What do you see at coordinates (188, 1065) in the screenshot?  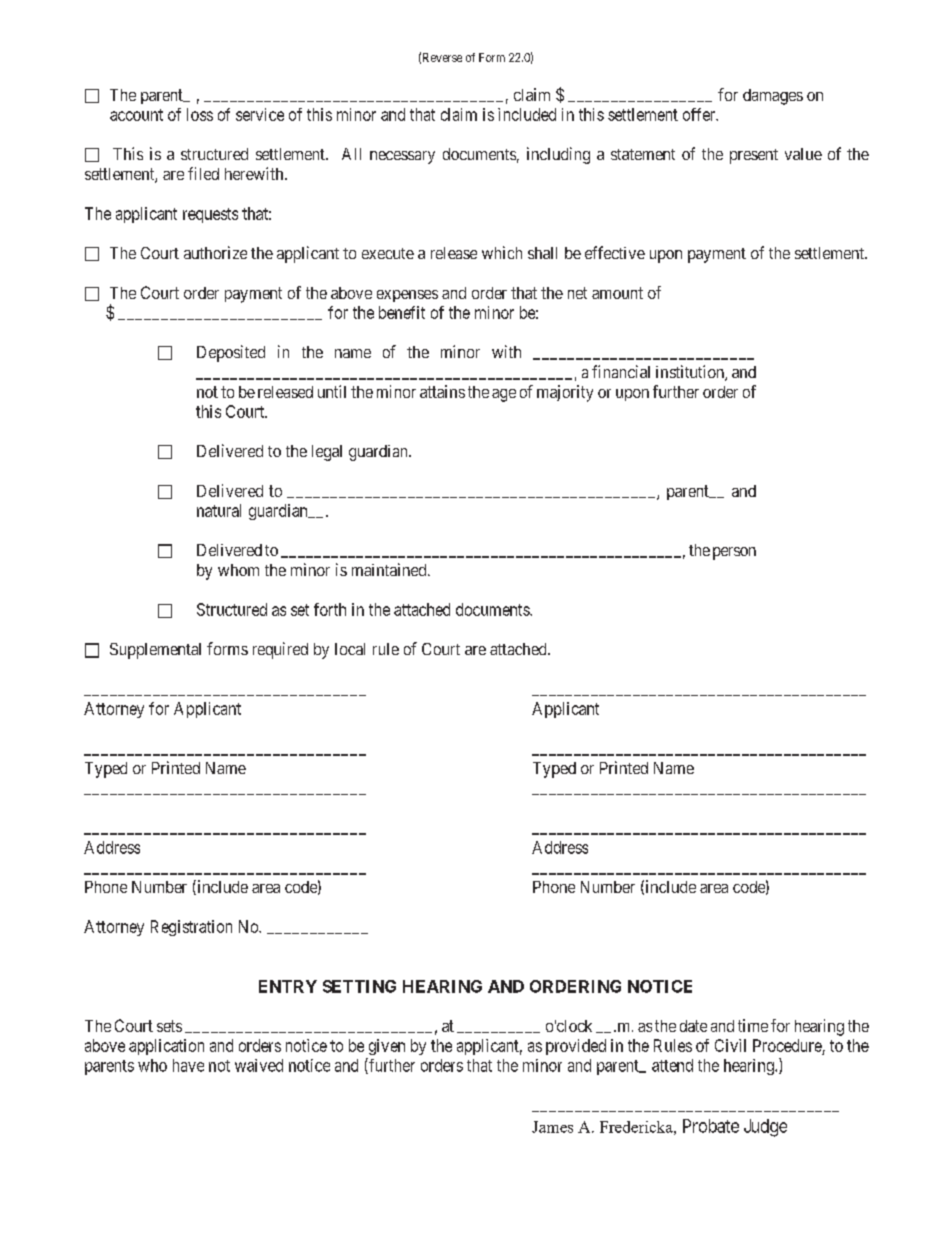 I see `have` at bounding box center [188, 1065].
